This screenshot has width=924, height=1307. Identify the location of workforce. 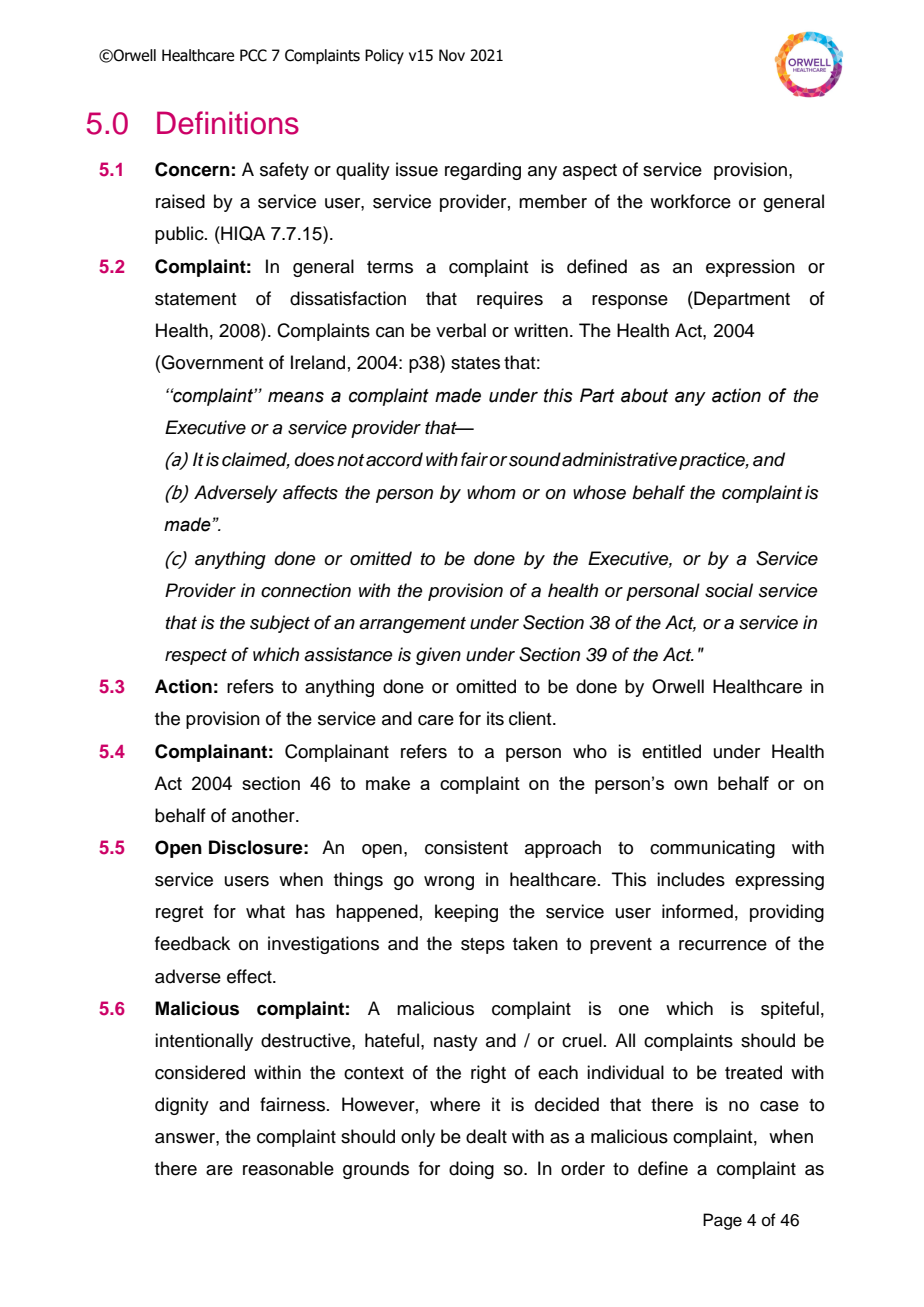
(690, 201).
